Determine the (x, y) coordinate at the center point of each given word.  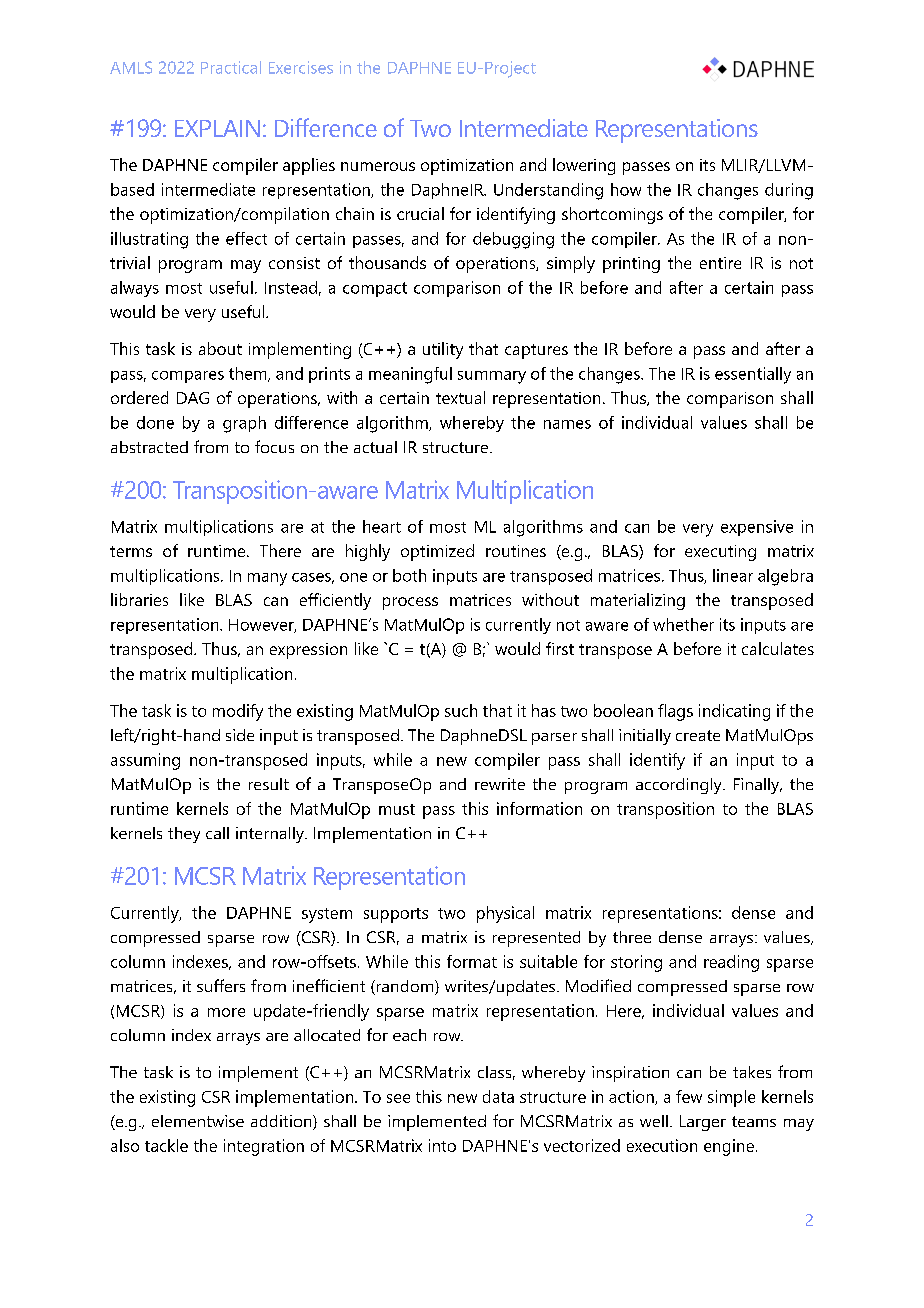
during (789, 191)
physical (505, 914)
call (217, 833)
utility (443, 350)
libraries (139, 599)
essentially (753, 375)
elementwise (198, 1121)
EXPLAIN (217, 128)
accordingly (680, 786)
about (220, 348)
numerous (378, 166)
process (410, 603)
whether (683, 624)
